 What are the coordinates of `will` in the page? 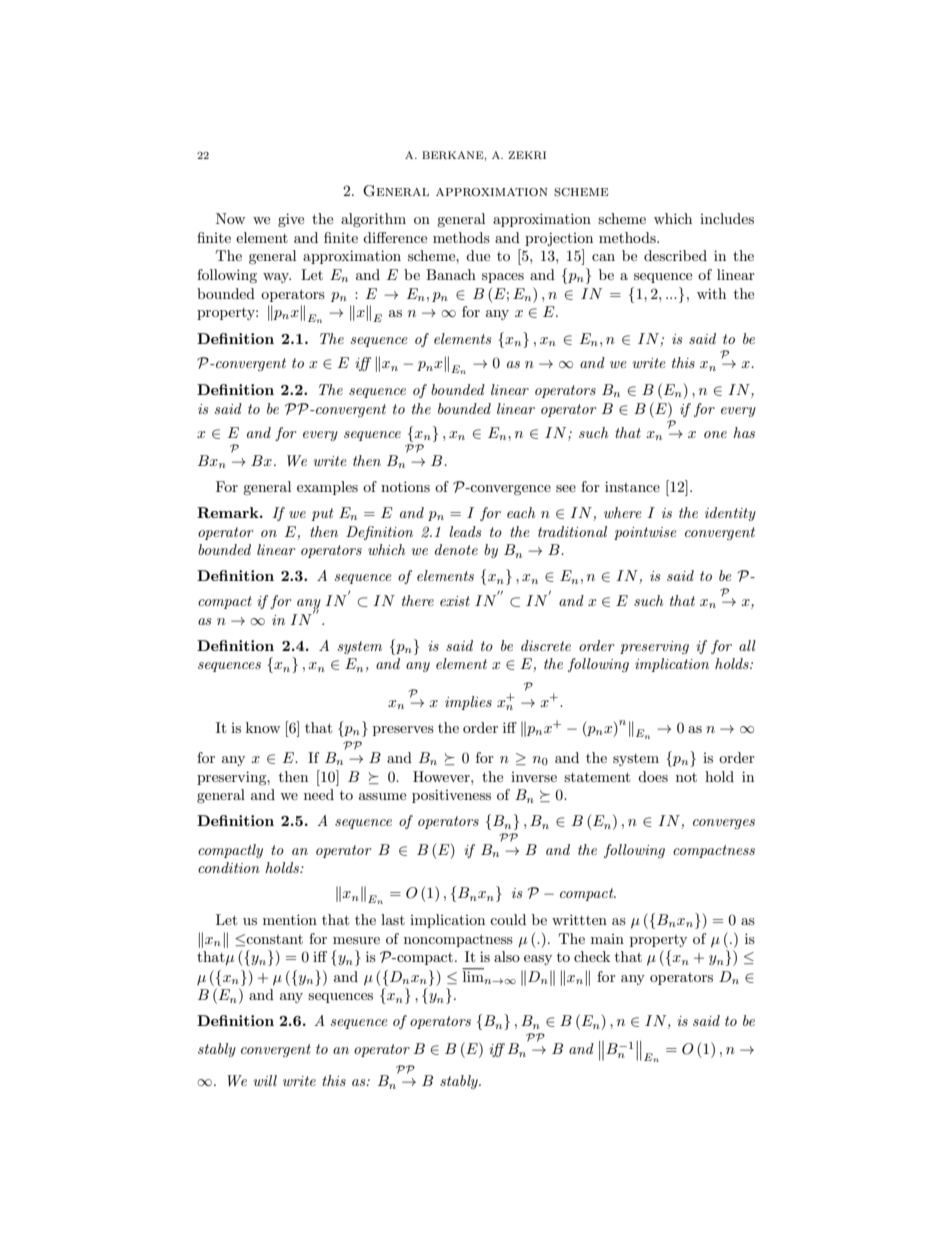 It's located at (265, 1080).
